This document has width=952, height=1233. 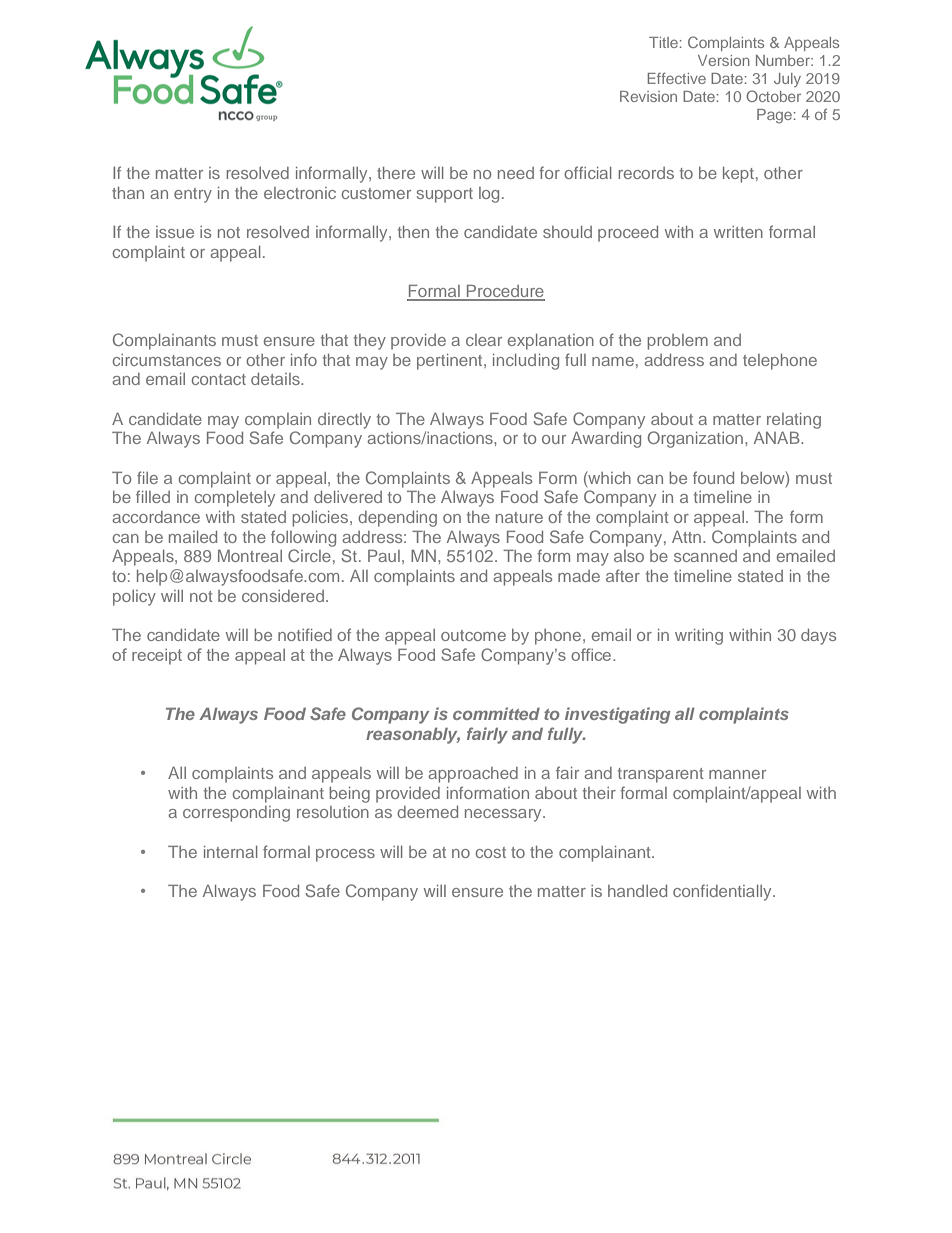 What do you see at coordinates (516, 173) in the document?
I see `need` at bounding box center [516, 173].
